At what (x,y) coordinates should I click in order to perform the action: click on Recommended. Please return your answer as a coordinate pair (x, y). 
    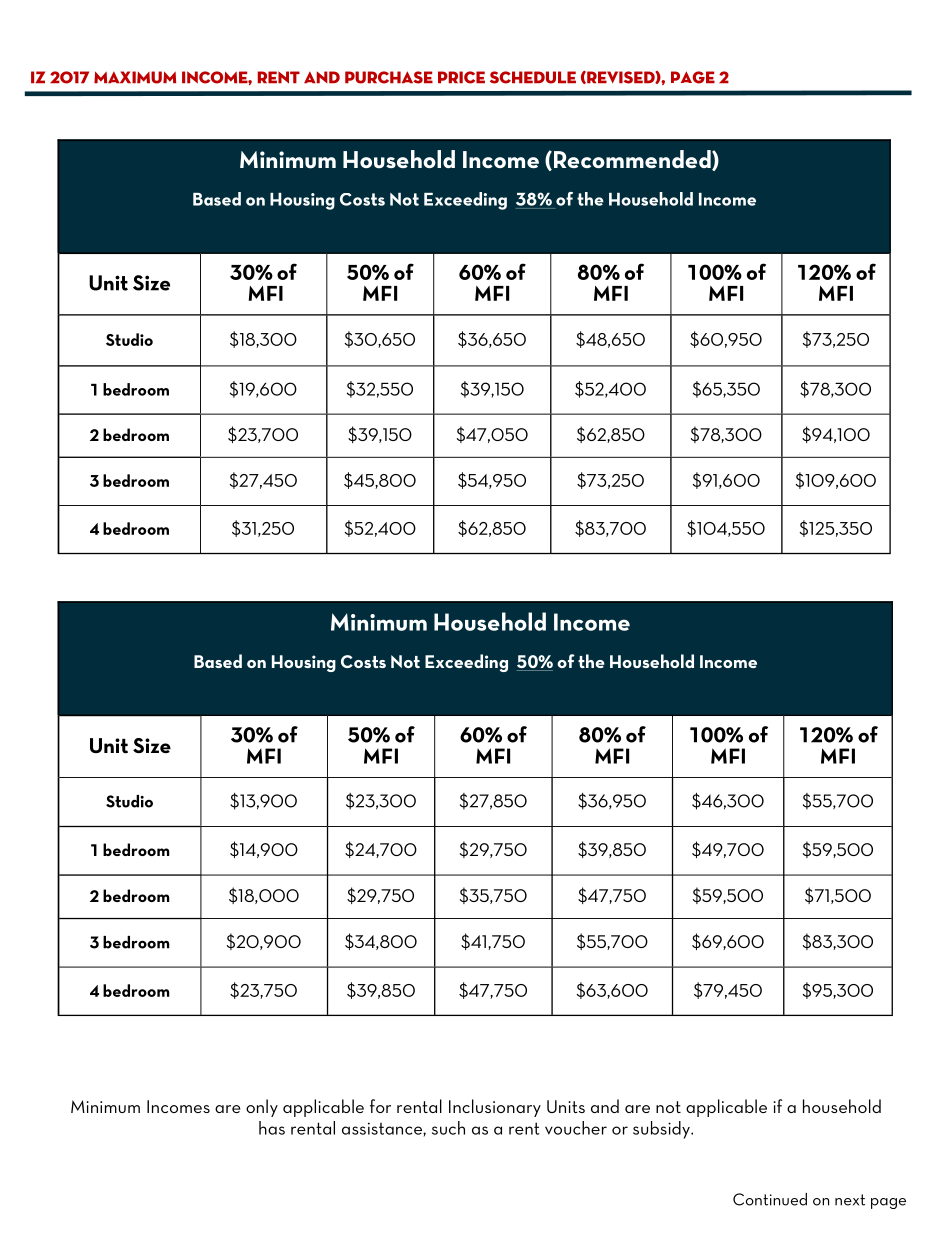
    Looking at the image, I should click on (633, 160).
